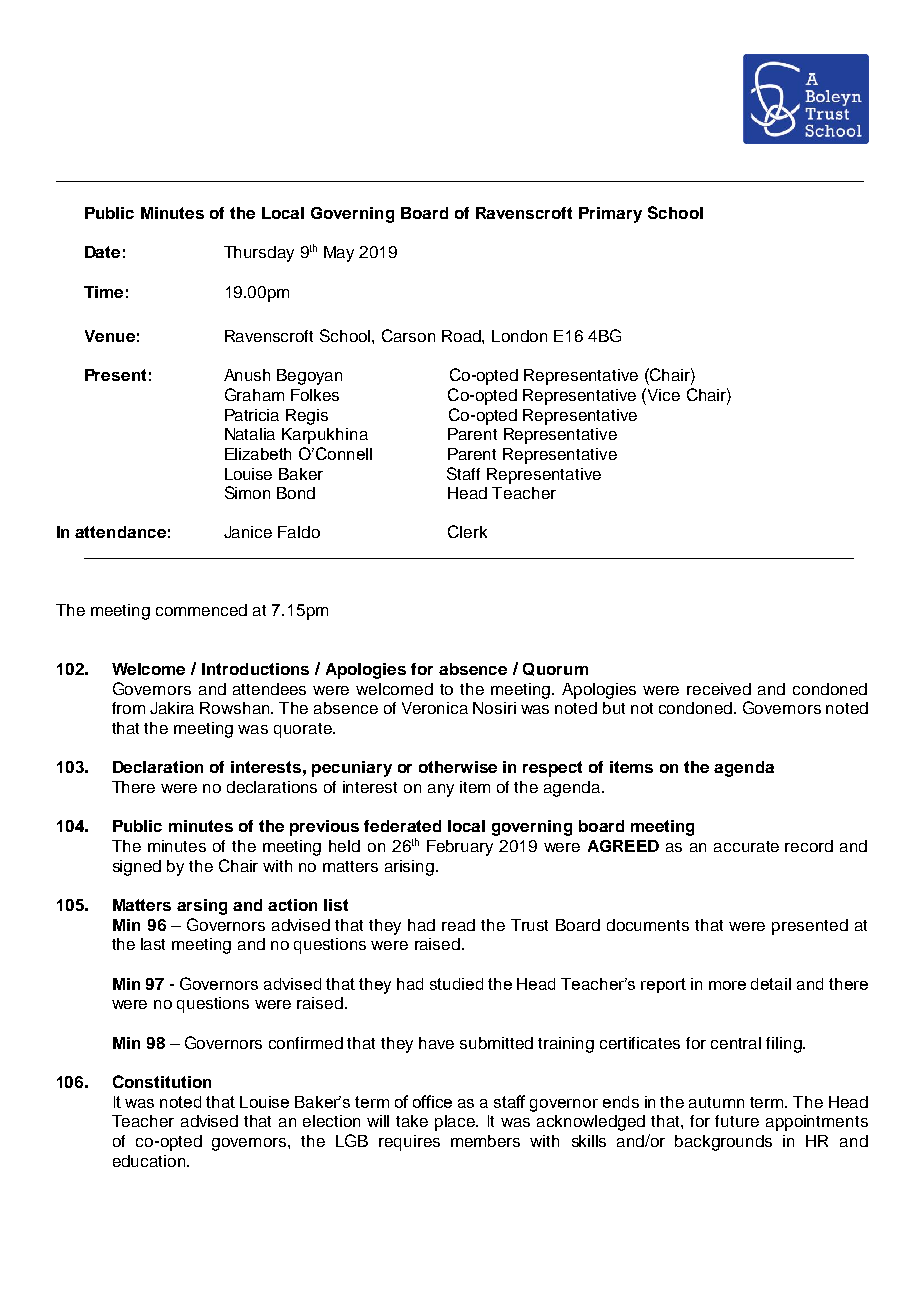  What do you see at coordinates (435, 708) in the page?
I see `Veronica` at bounding box center [435, 708].
